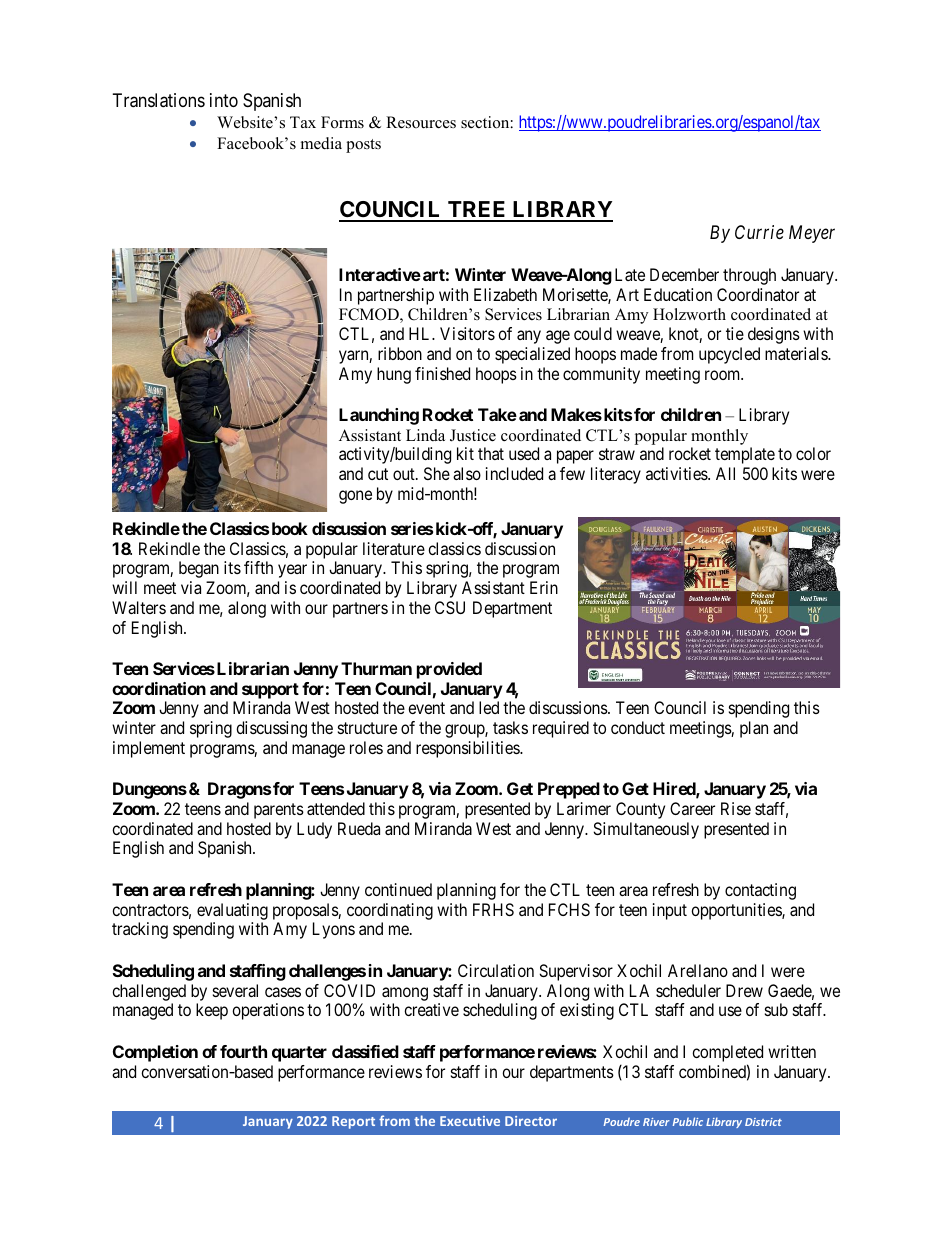 This document has width=952, height=1233. What do you see at coordinates (692, 808) in the document?
I see `Career` at bounding box center [692, 808].
